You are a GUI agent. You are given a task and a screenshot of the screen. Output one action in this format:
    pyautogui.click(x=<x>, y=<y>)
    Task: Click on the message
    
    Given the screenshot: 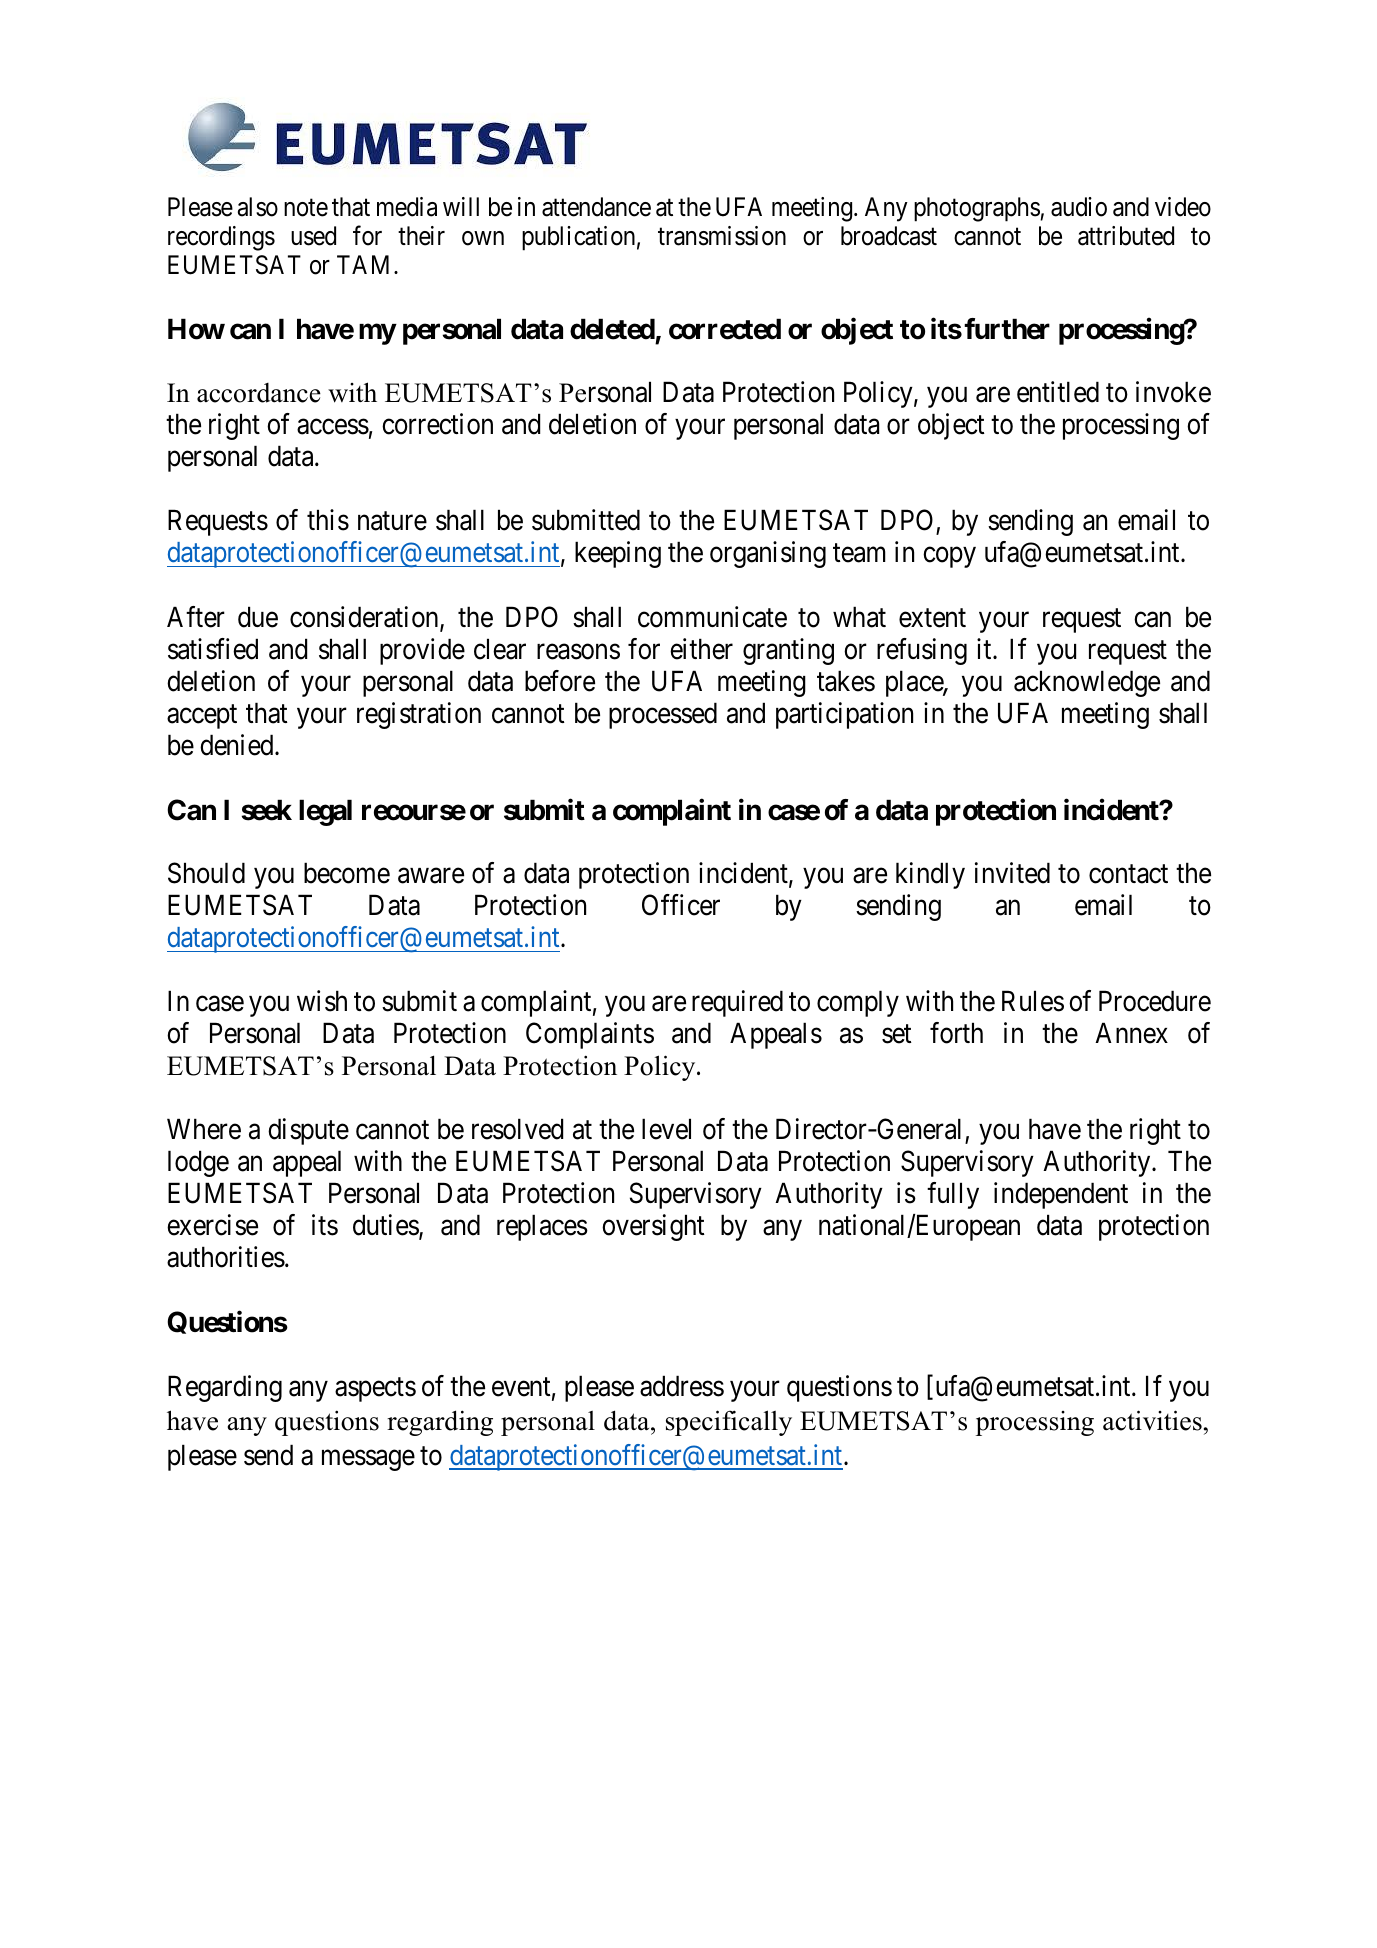 What is the action you would take?
    pyautogui.click(x=368, y=1460)
